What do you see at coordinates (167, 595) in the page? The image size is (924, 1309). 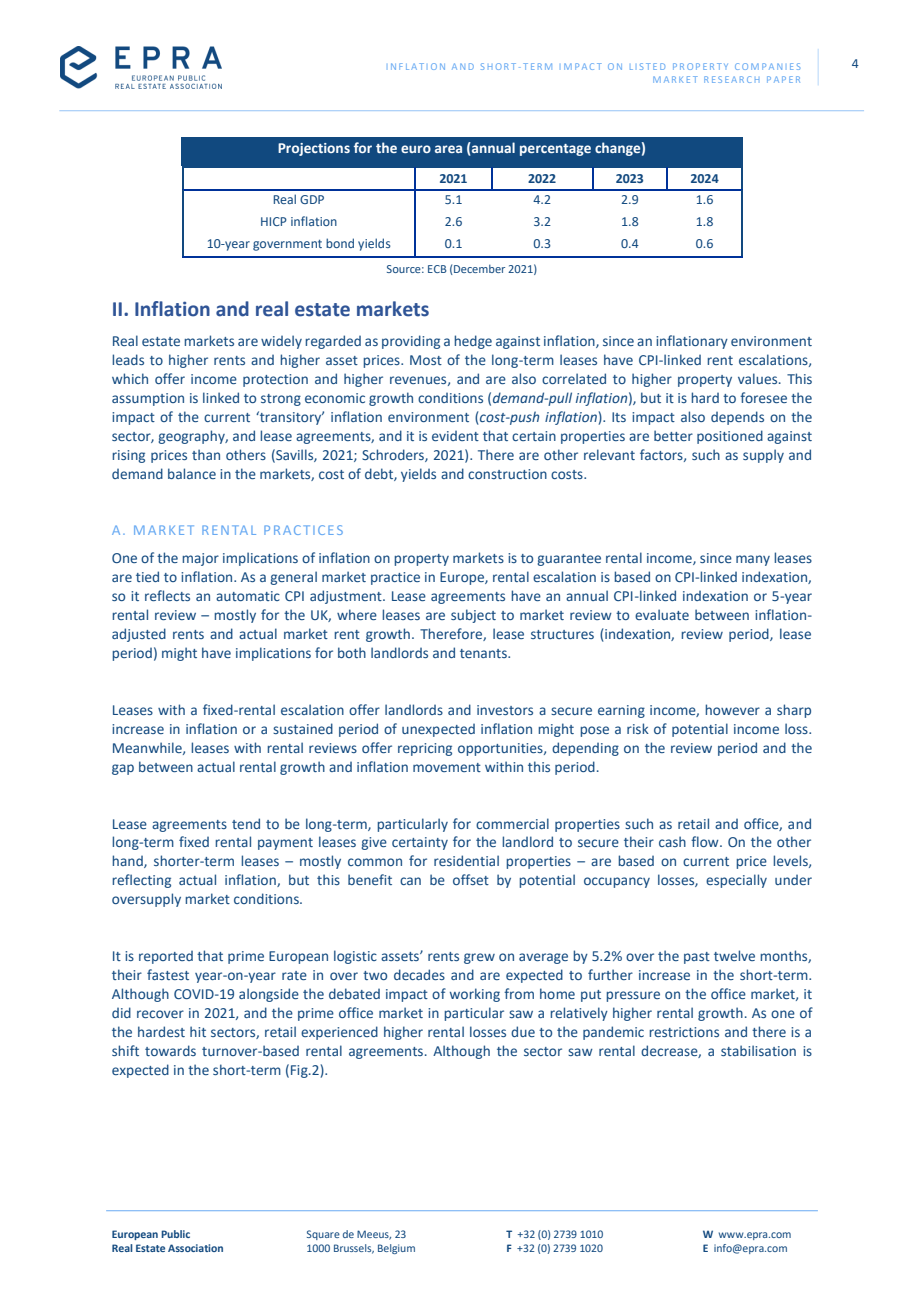 I see `reflects` at bounding box center [167, 595].
